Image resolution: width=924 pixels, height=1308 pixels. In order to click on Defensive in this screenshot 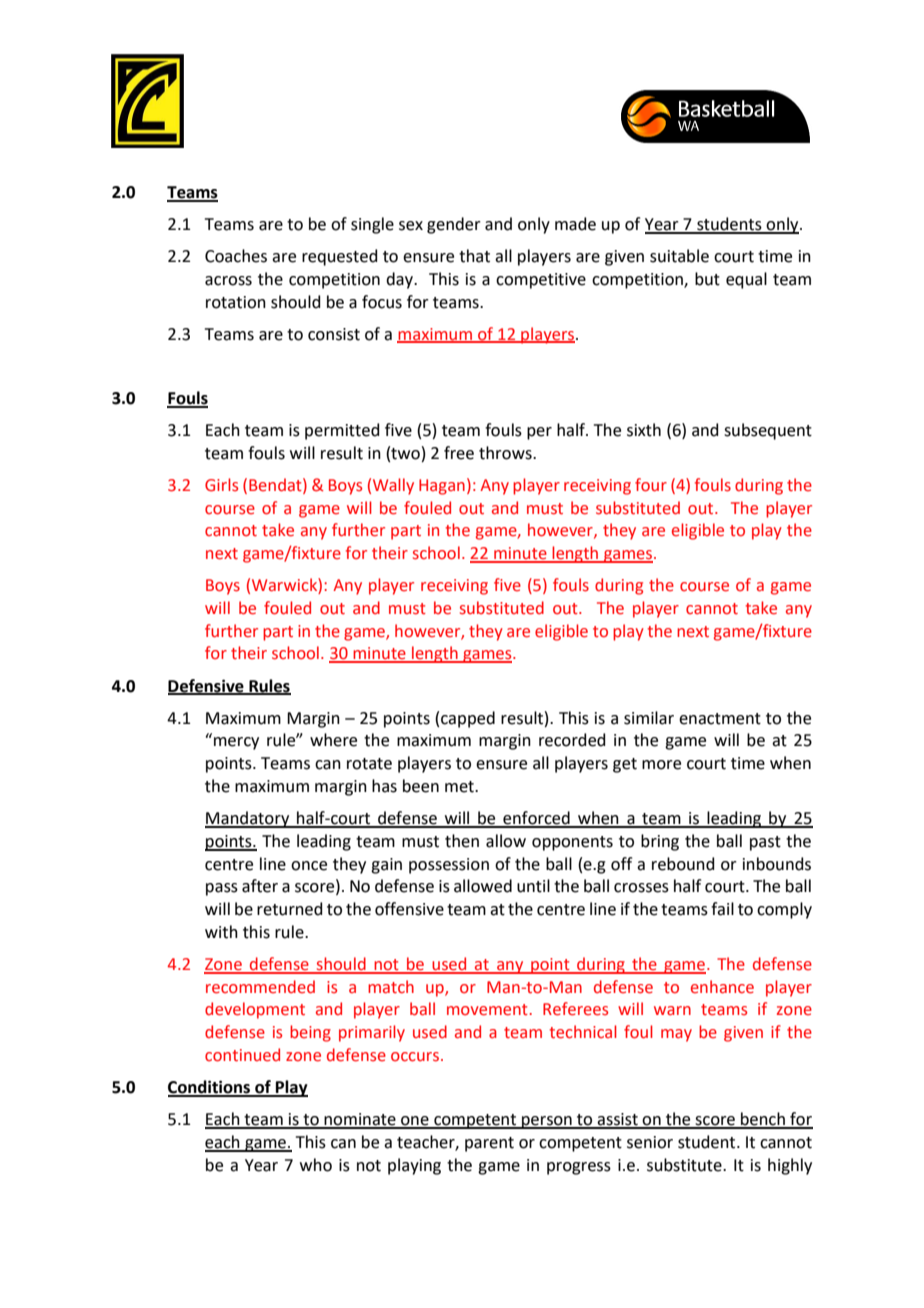, I will do `click(207, 686)`.
